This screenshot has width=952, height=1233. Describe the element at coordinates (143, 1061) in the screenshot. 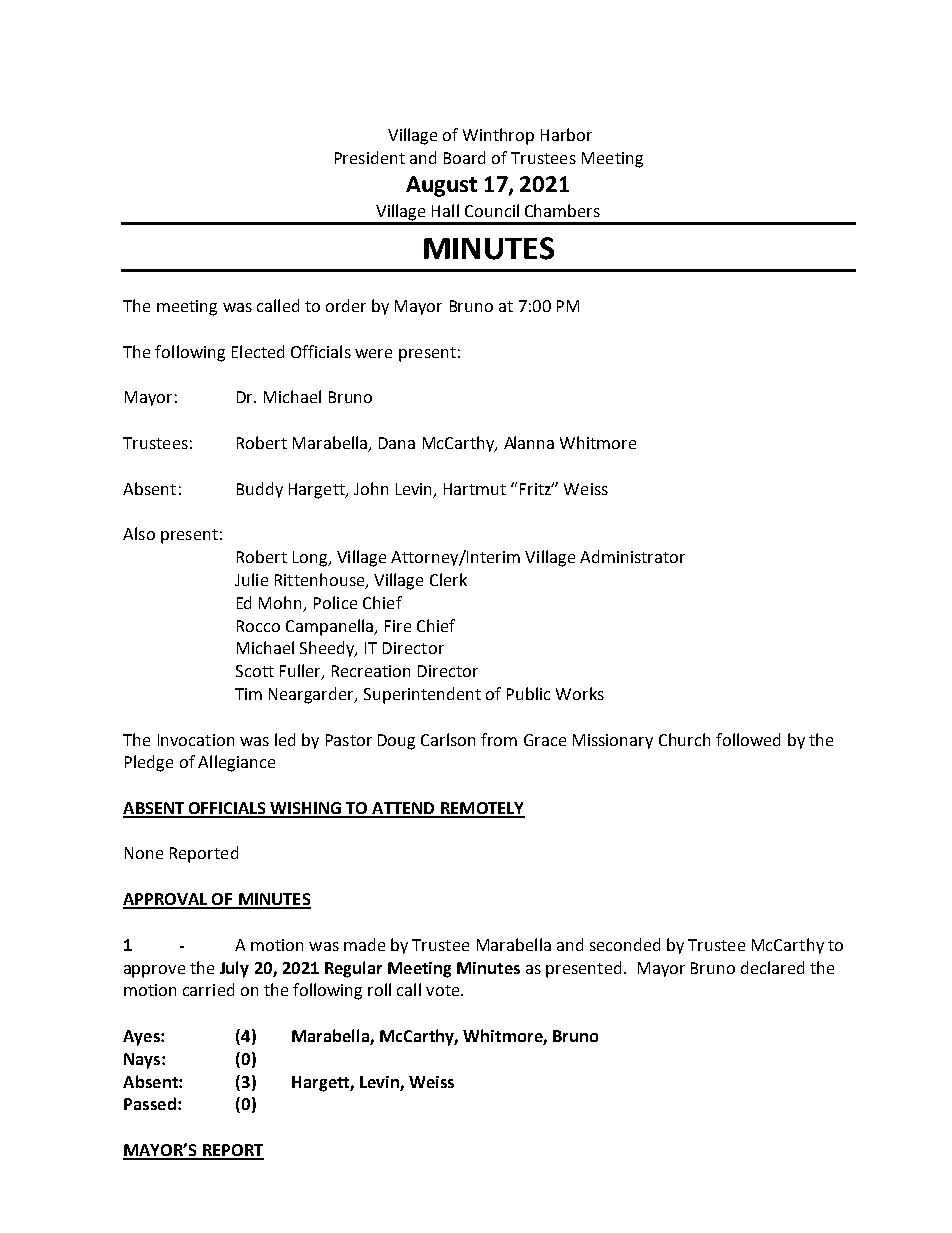

I see `Nays` at that location.
